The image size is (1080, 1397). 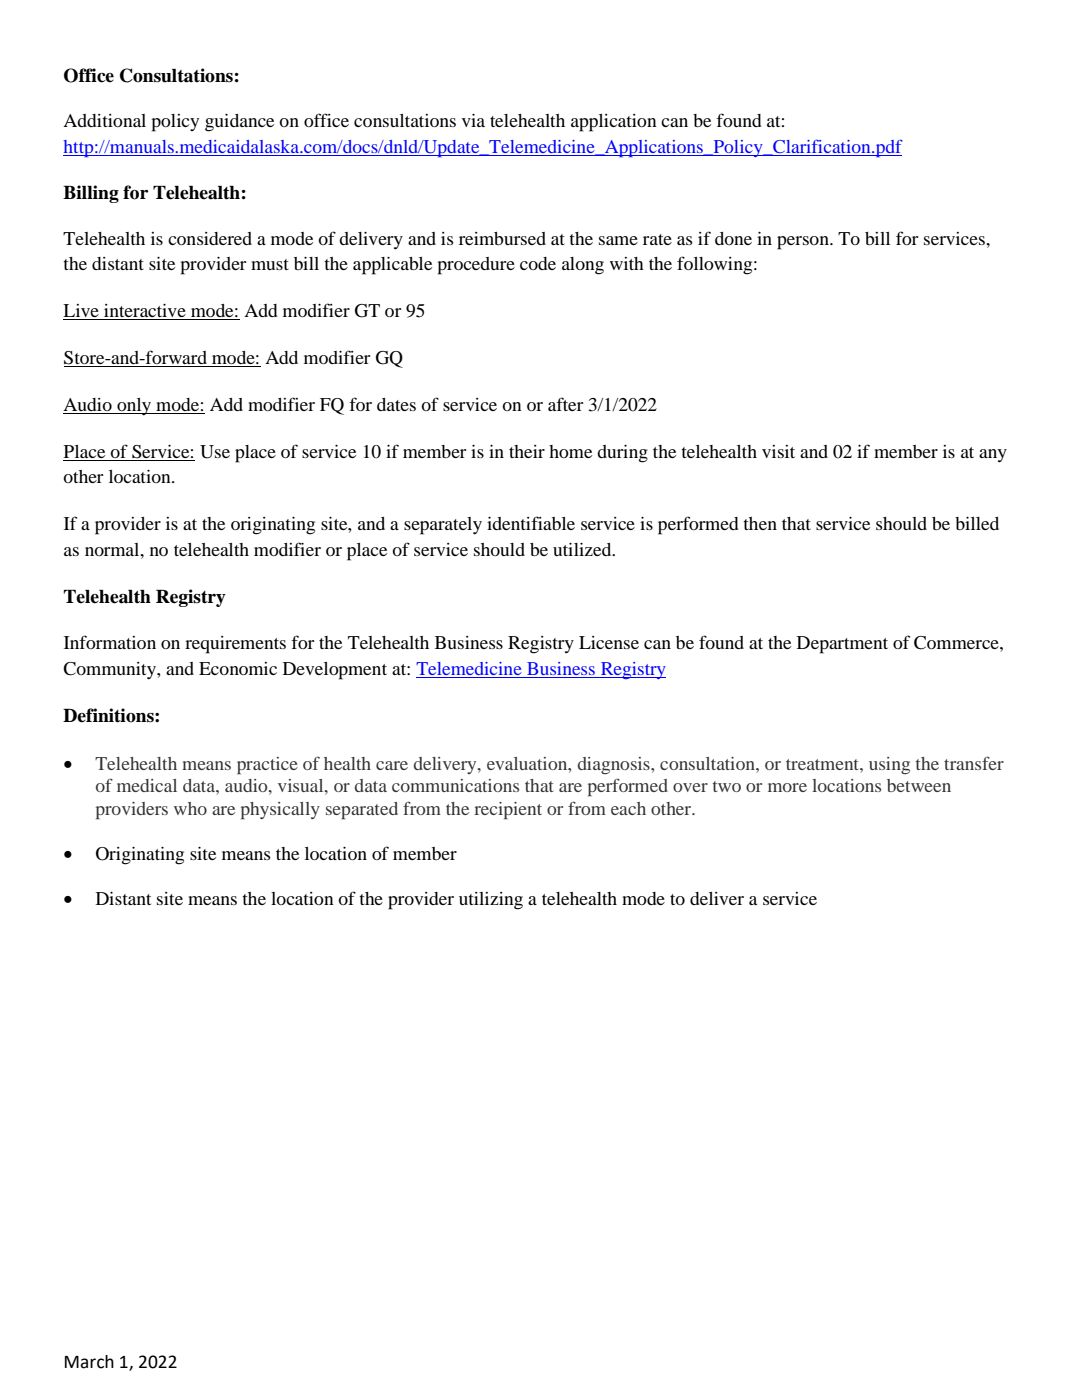 I want to click on guidance, so click(x=239, y=123).
